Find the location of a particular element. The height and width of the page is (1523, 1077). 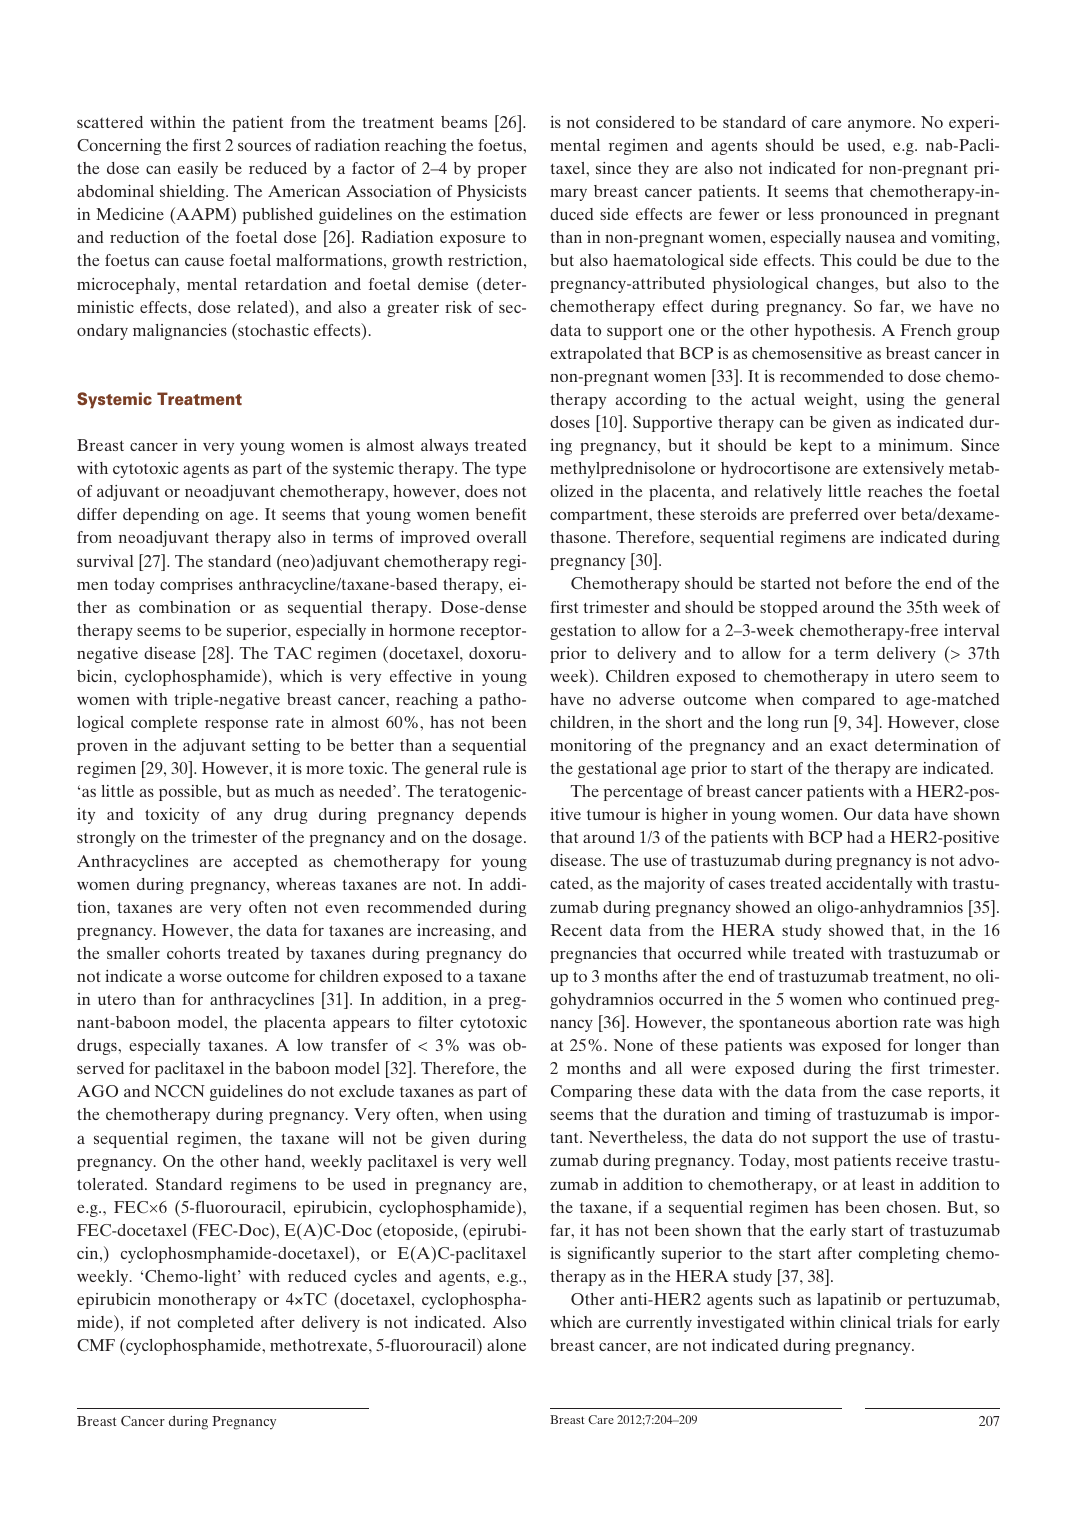

weight is located at coordinates (829, 401).
